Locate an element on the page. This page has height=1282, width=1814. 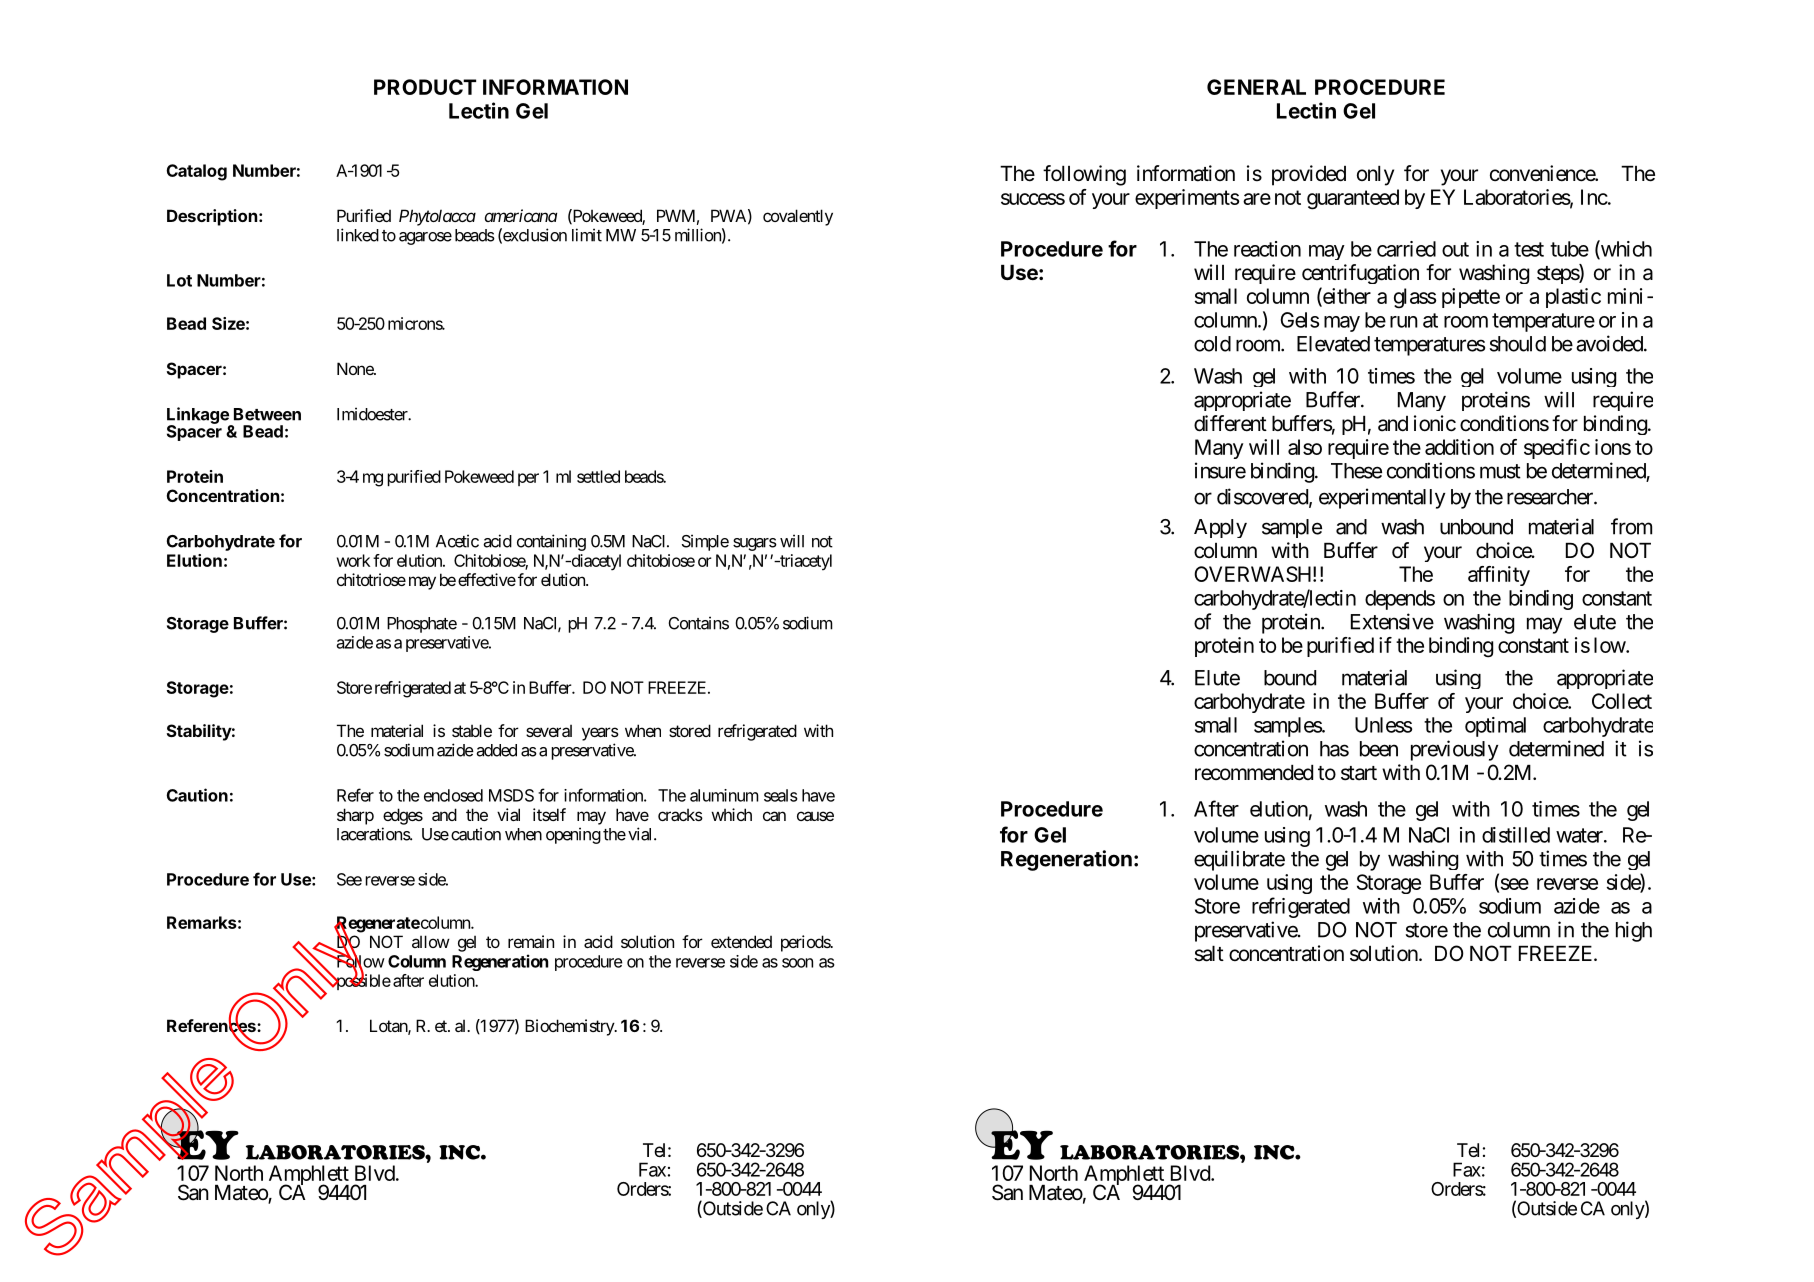
Apply is located at coordinates (1220, 528).
